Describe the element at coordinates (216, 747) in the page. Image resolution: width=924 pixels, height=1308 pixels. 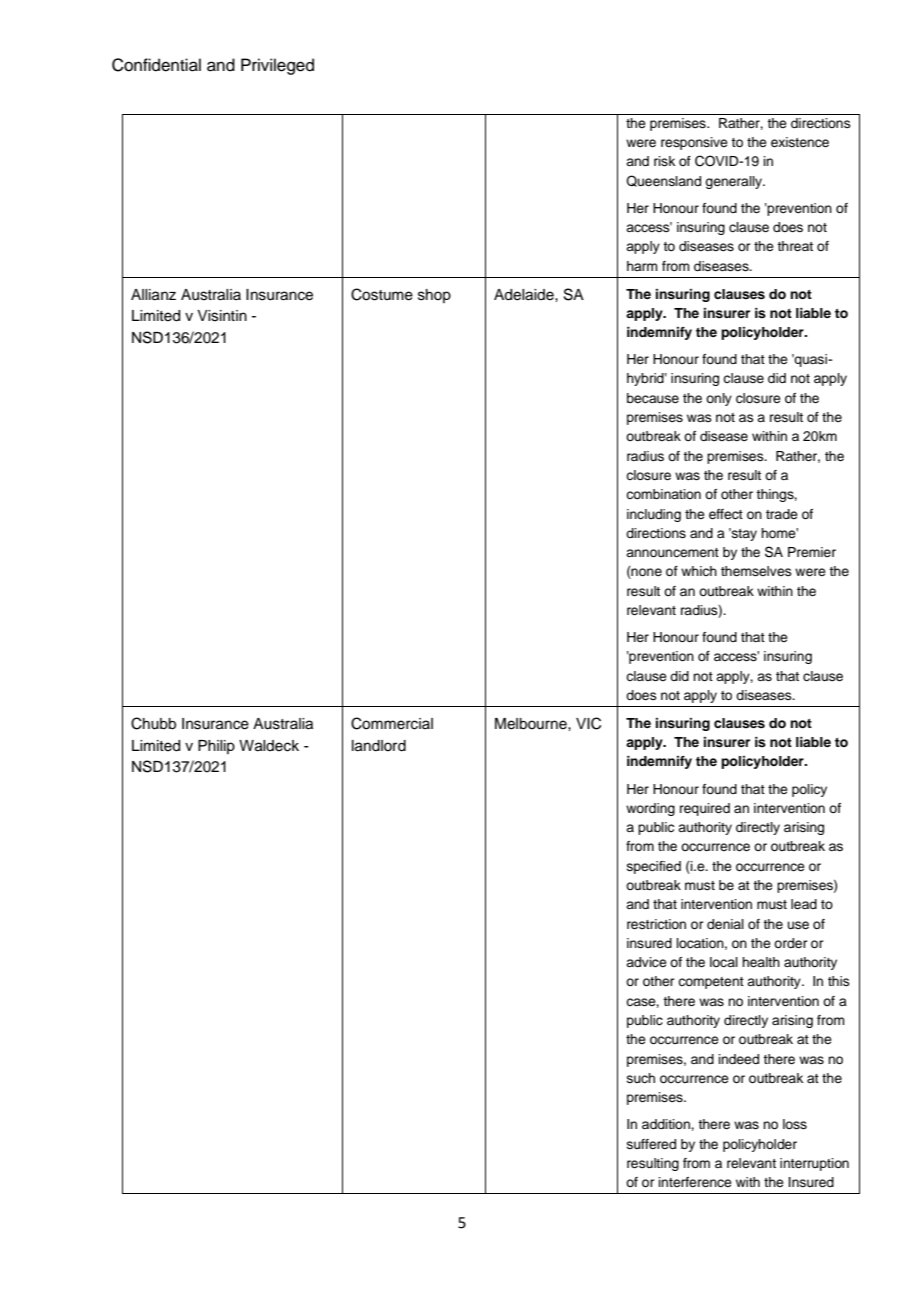
I see `Philip` at that location.
